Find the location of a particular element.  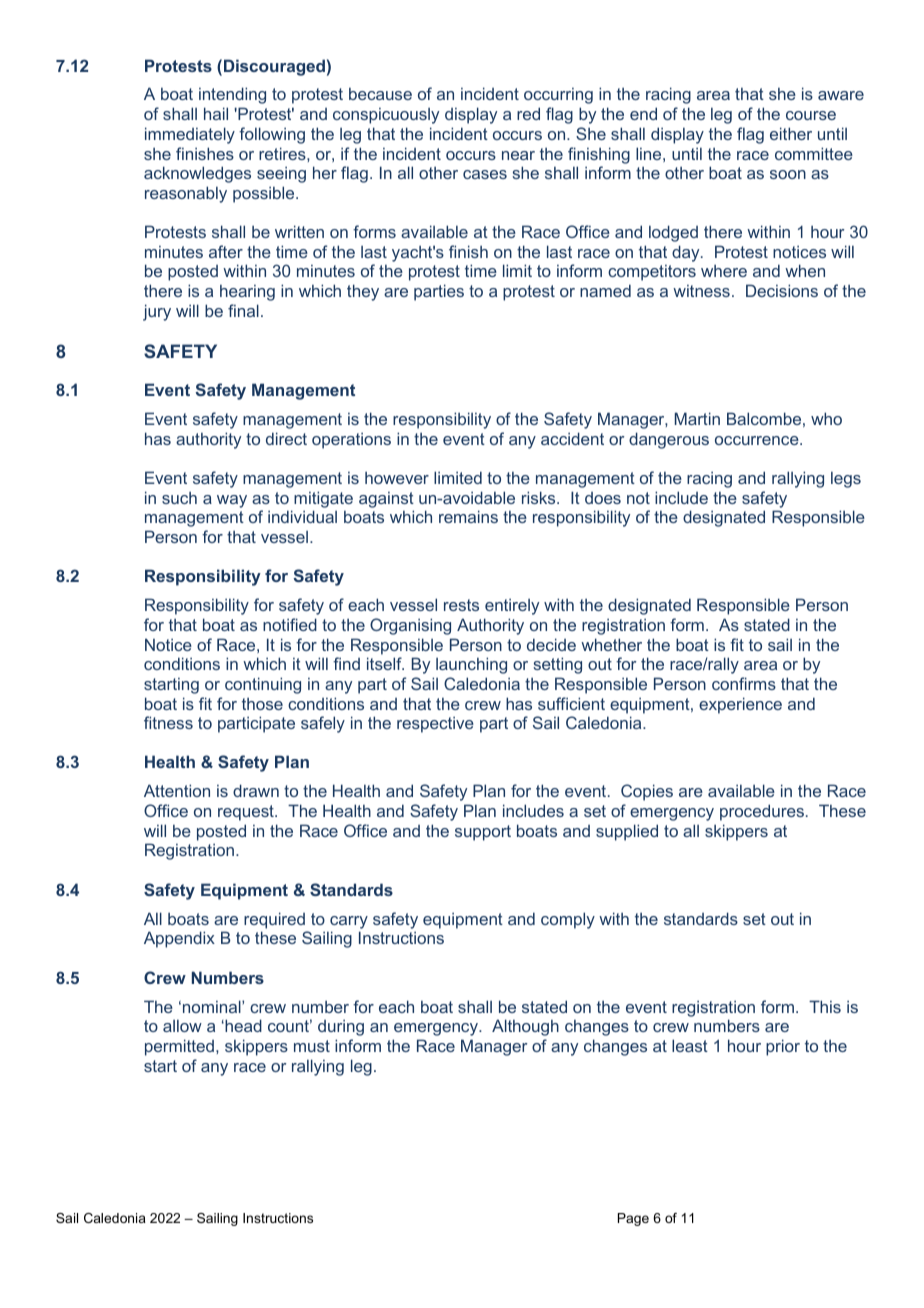

near is located at coordinates (518, 155).
